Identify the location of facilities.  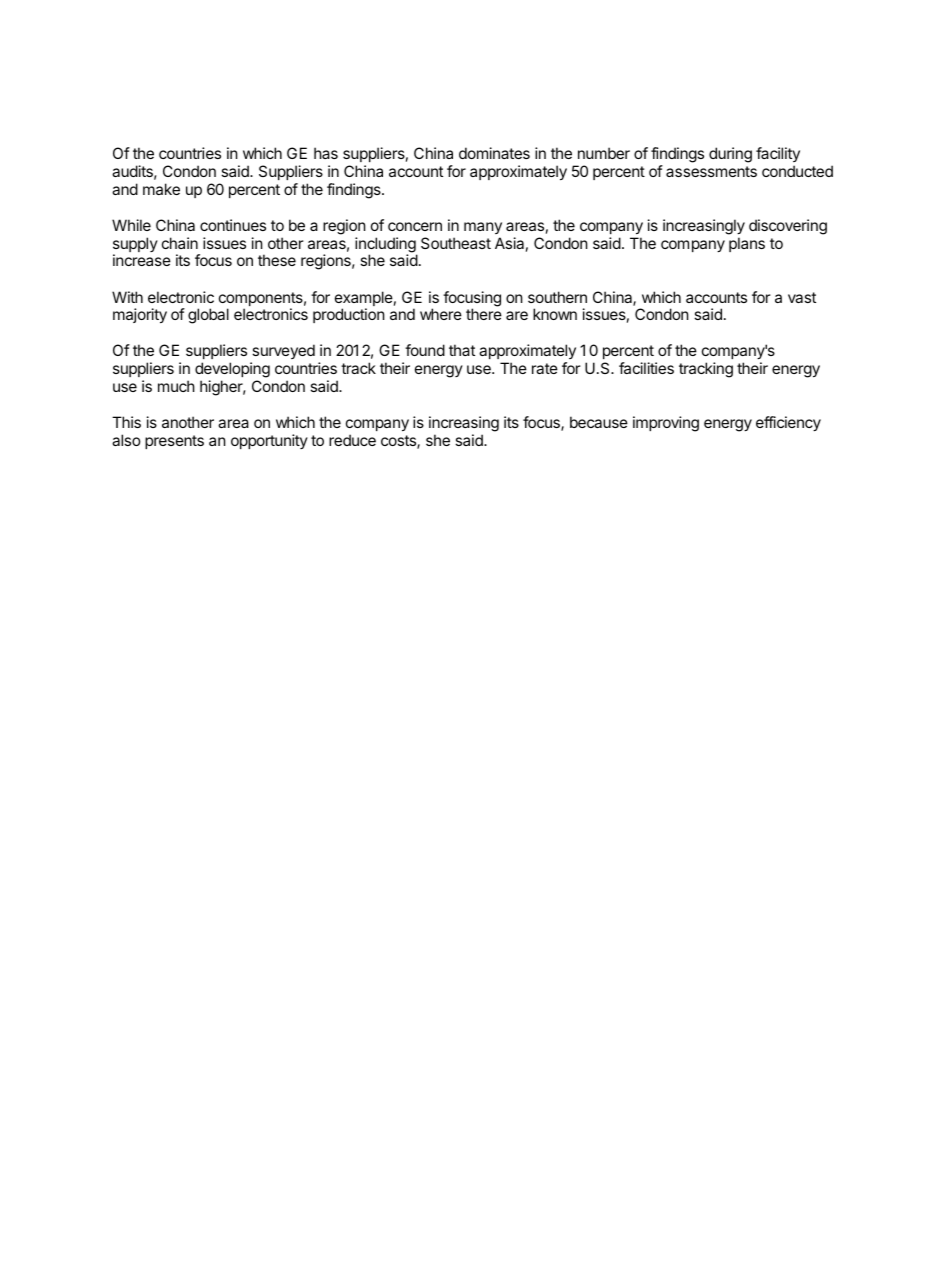
(646, 368).
